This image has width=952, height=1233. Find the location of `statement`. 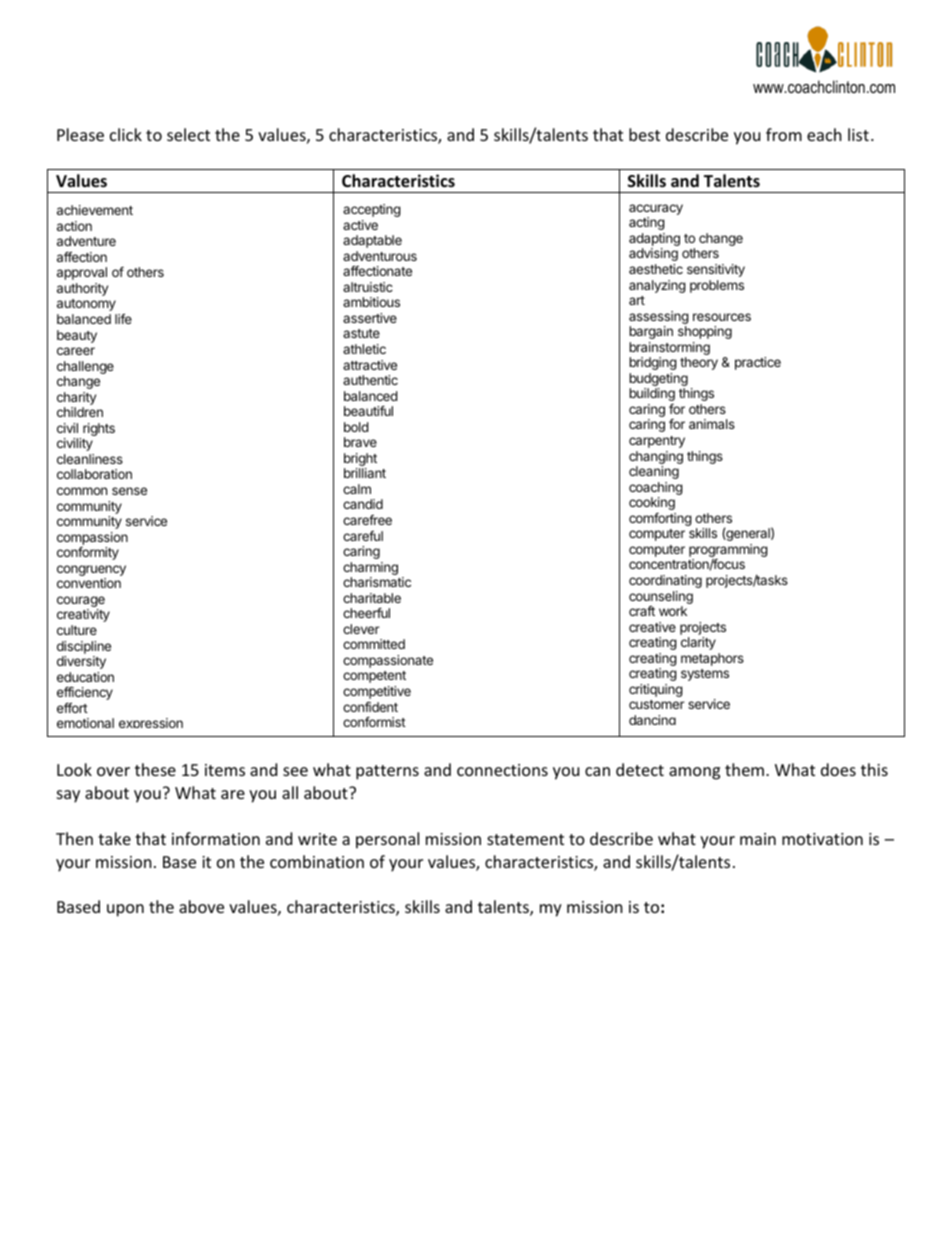

statement is located at coordinates (525, 839).
